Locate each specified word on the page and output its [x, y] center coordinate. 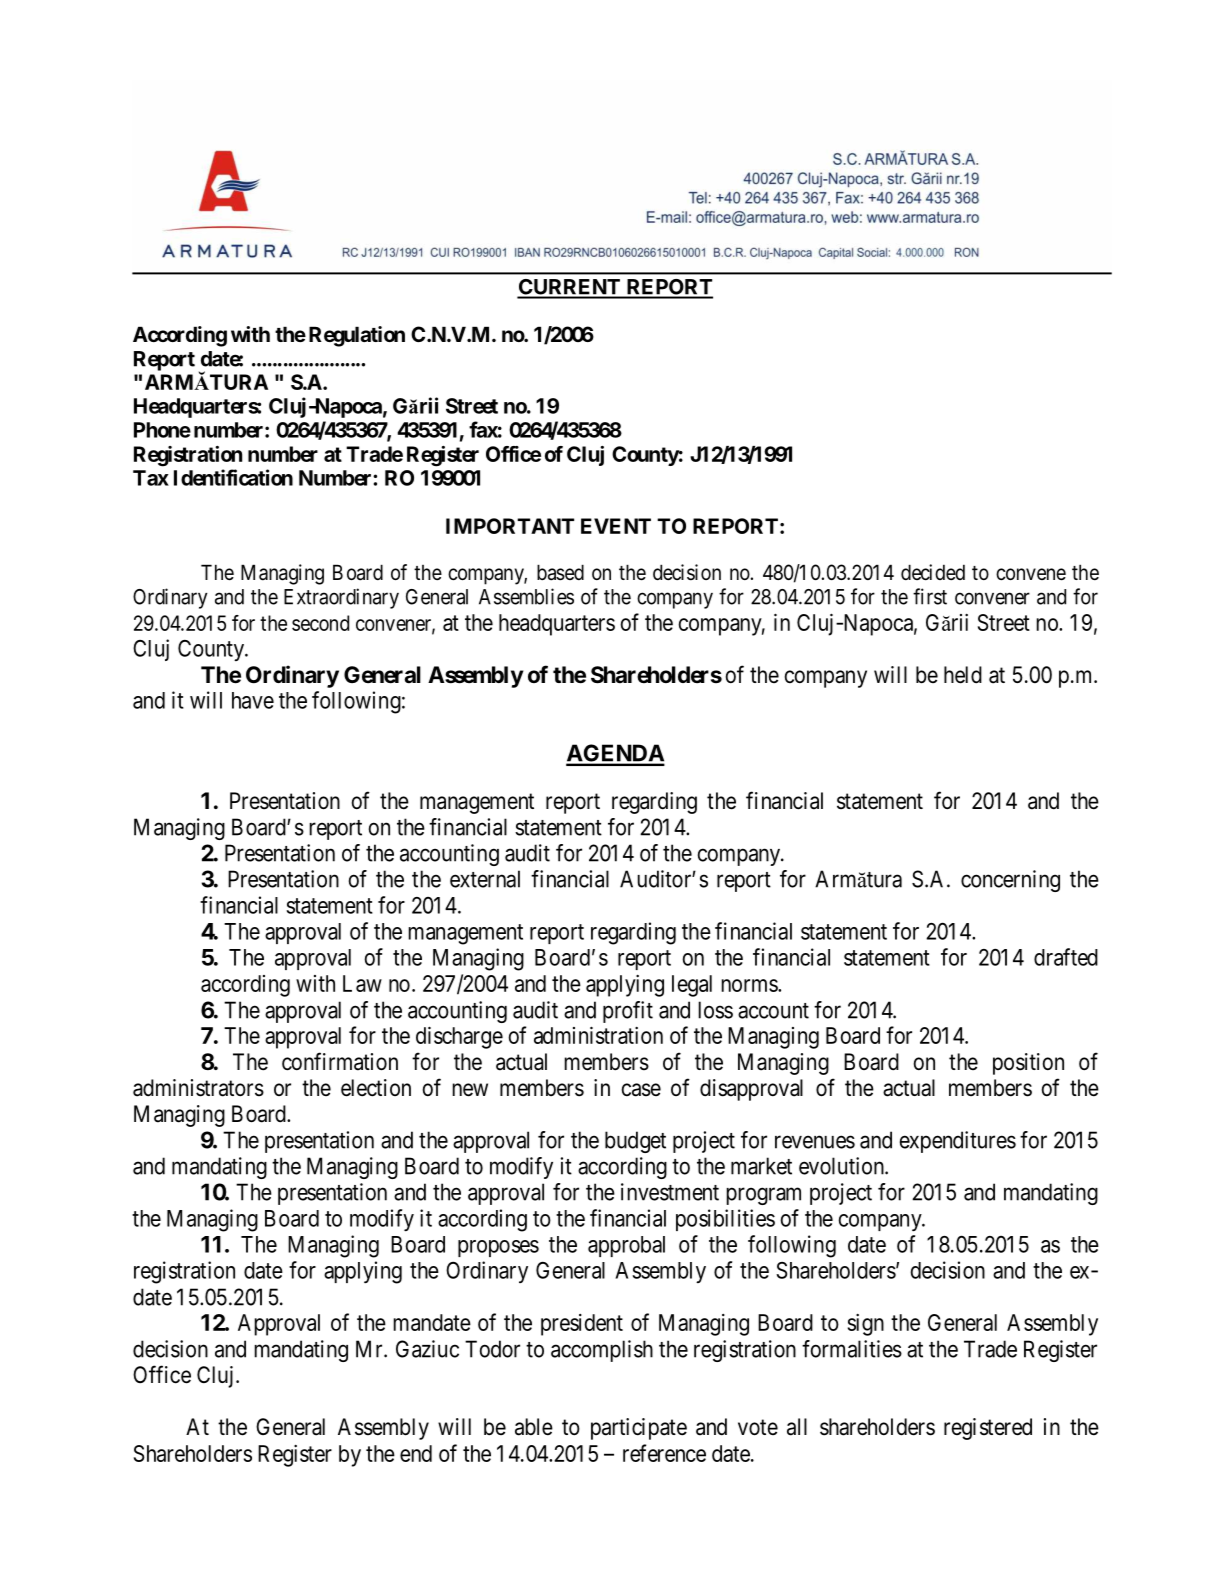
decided [933, 572]
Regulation [357, 336]
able [534, 1427]
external [485, 879]
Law [362, 983]
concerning [1010, 881]
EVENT [616, 526]
